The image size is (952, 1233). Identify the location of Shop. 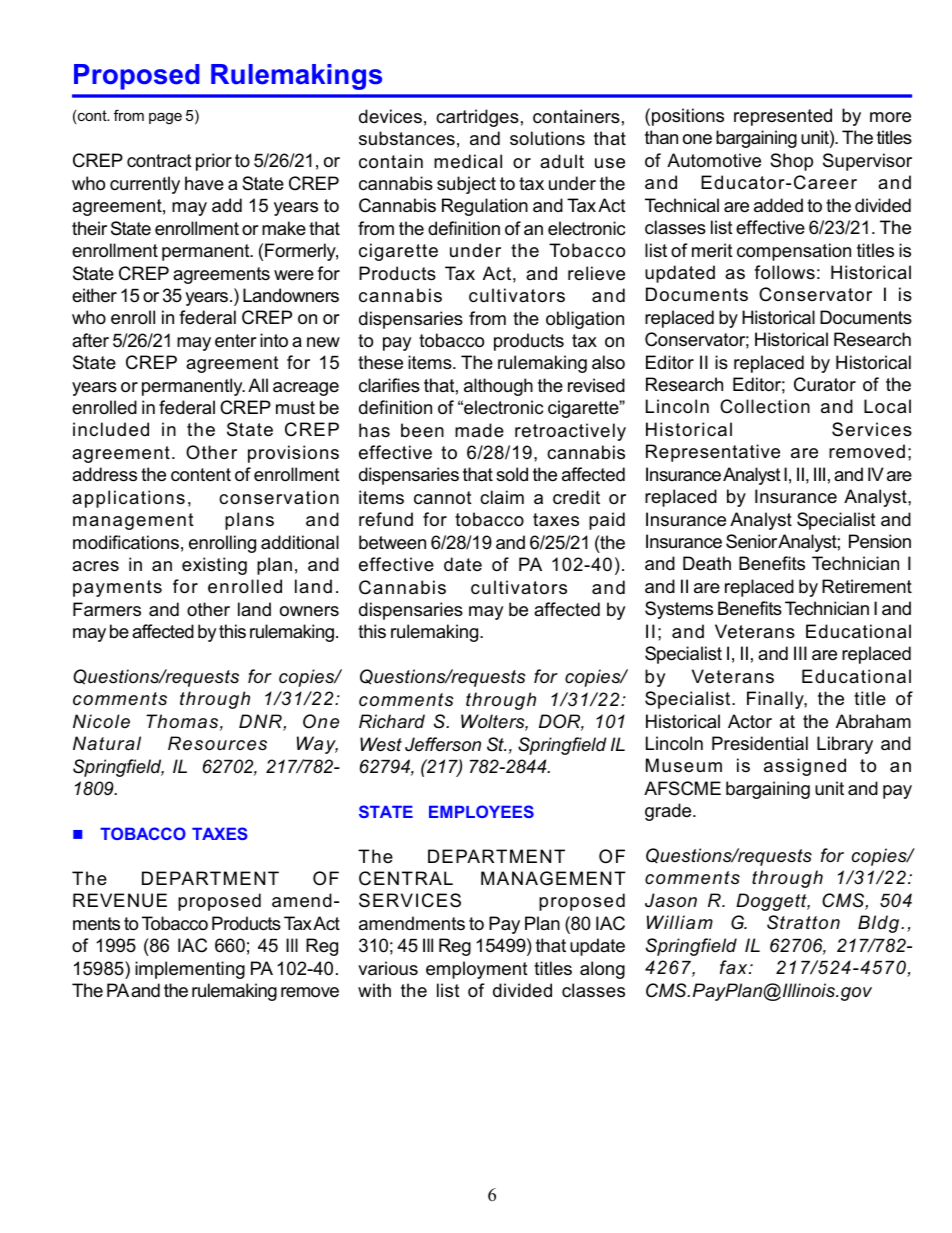
(791, 162).
